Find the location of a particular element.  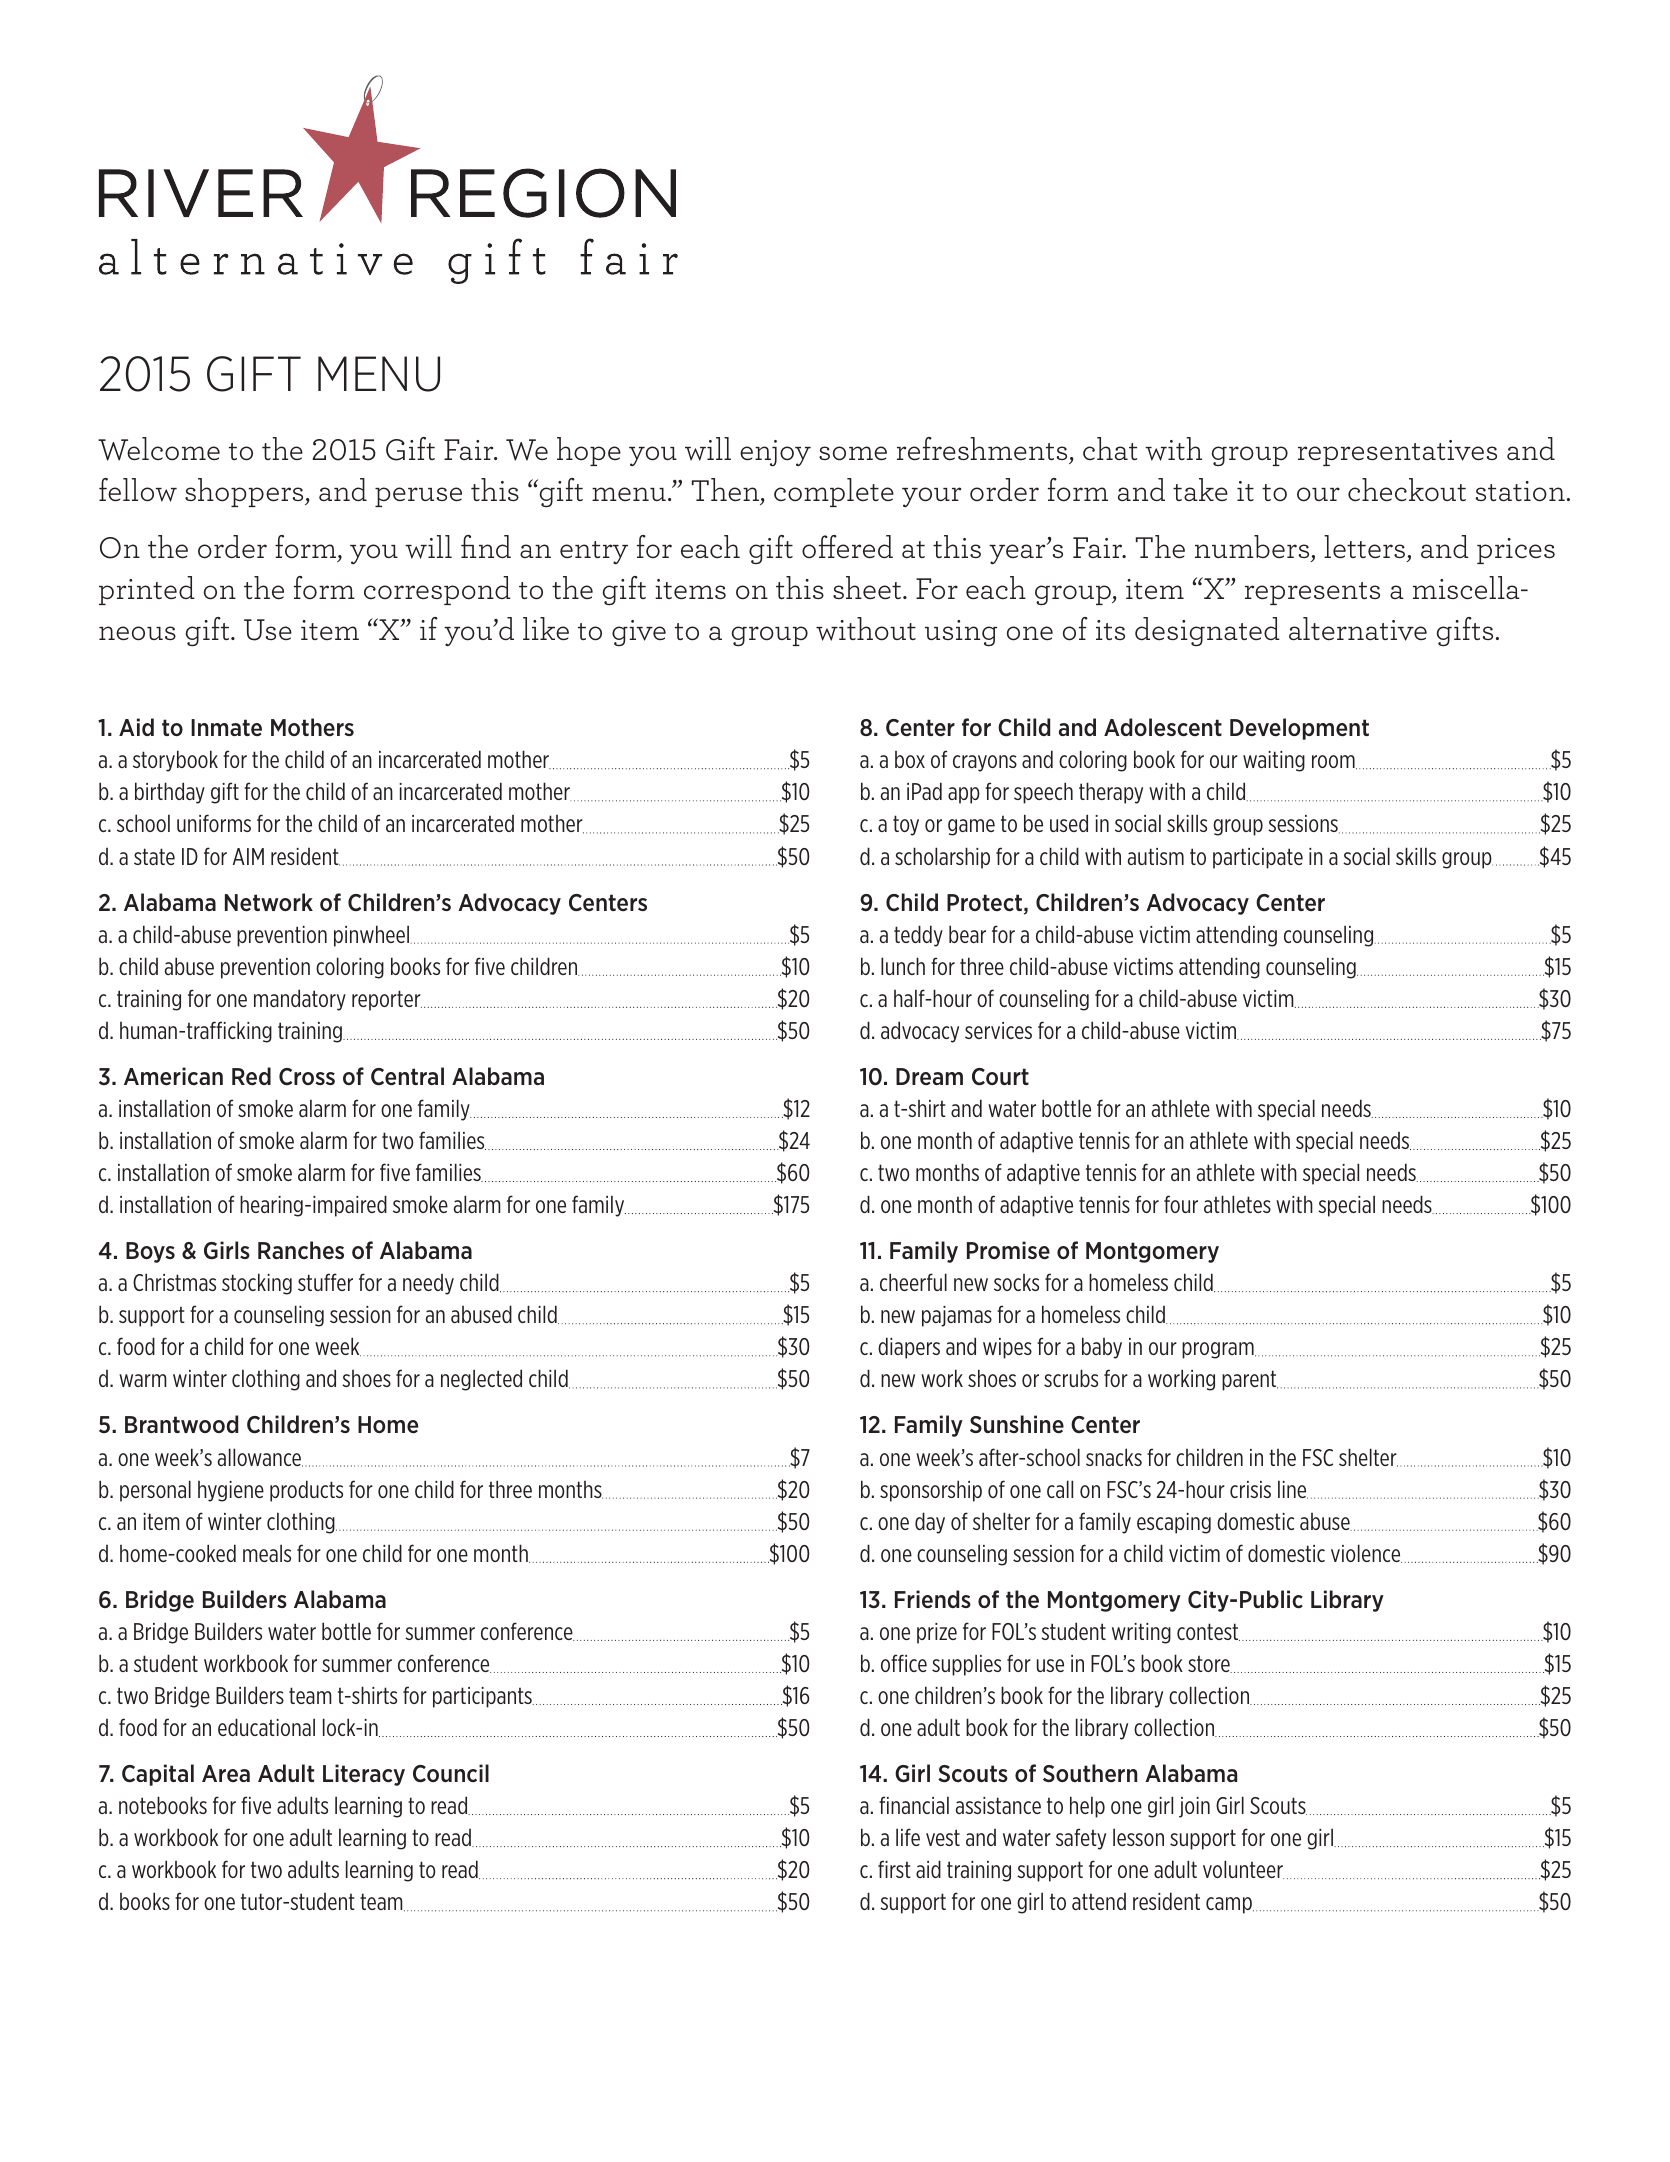

shoppers is located at coordinates (245, 492).
